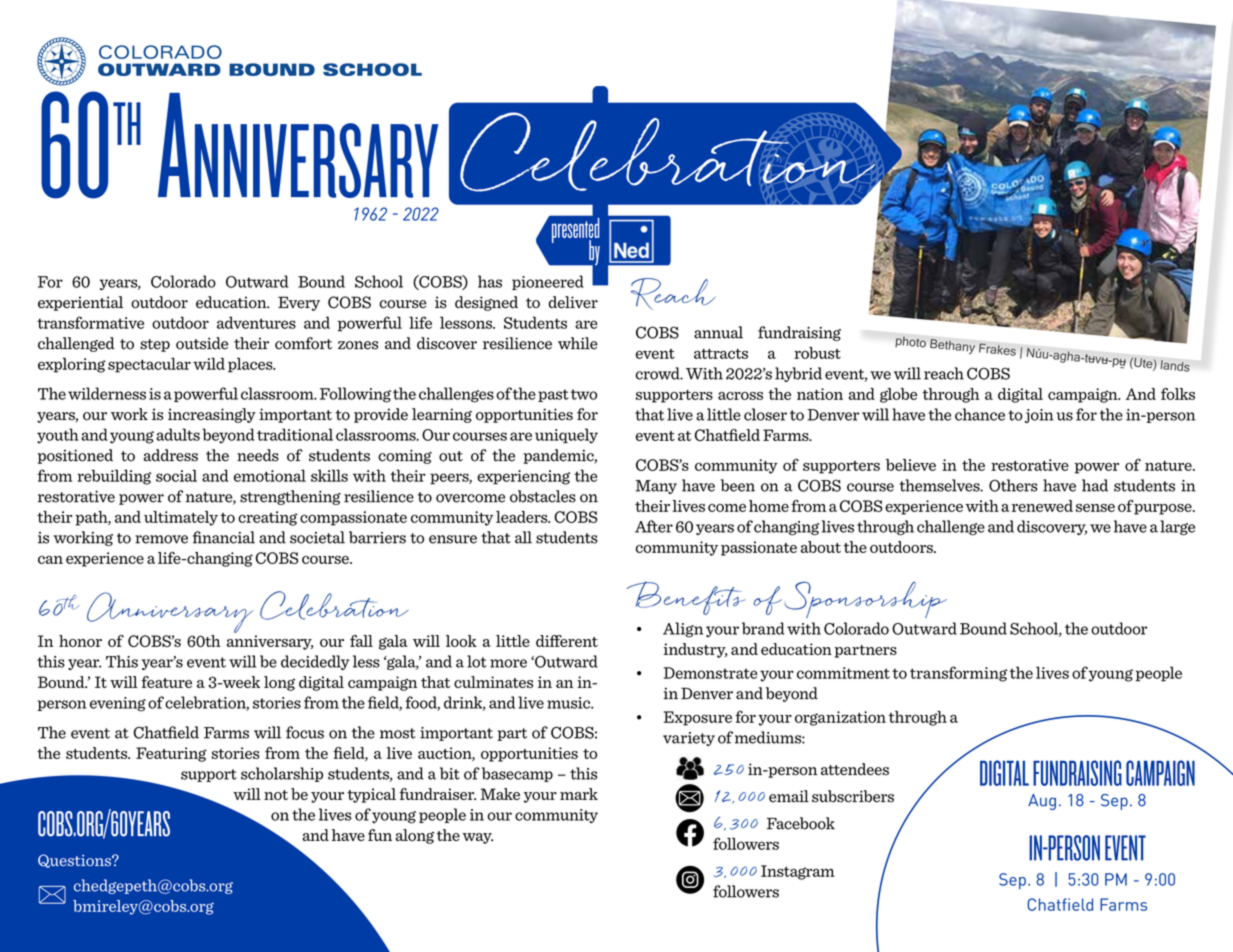 The width and height of the page is (1233, 952). I want to click on experiential, so click(80, 303).
